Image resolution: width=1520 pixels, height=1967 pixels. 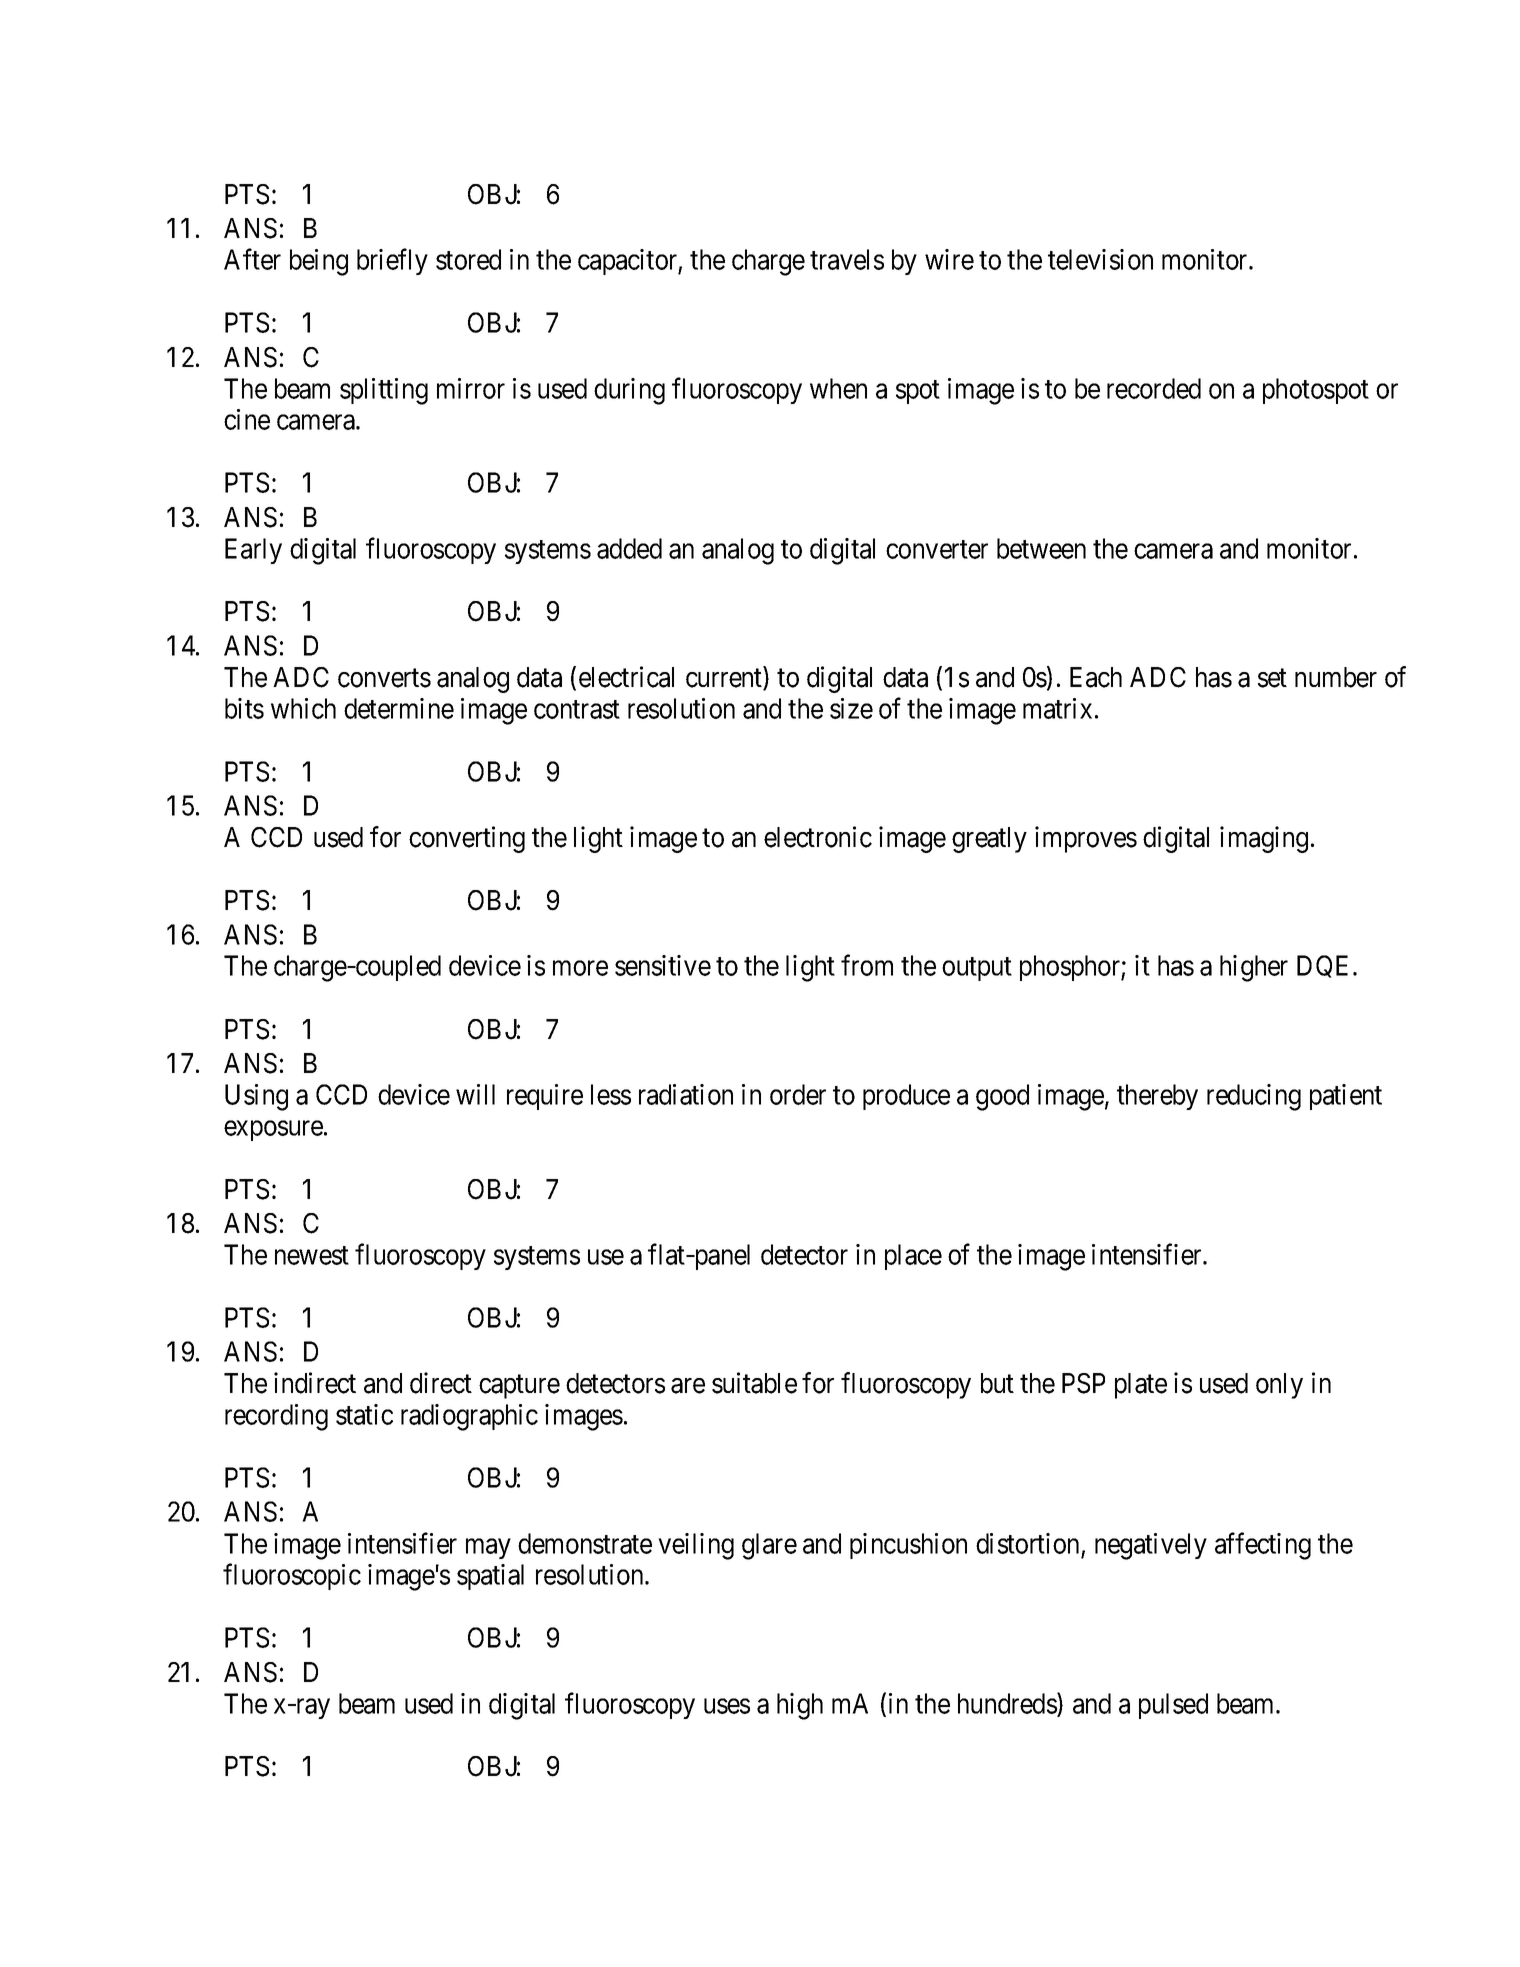 What do you see at coordinates (1279, 1386) in the screenshot?
I see `only` at bounding box center [1279, 1386].
